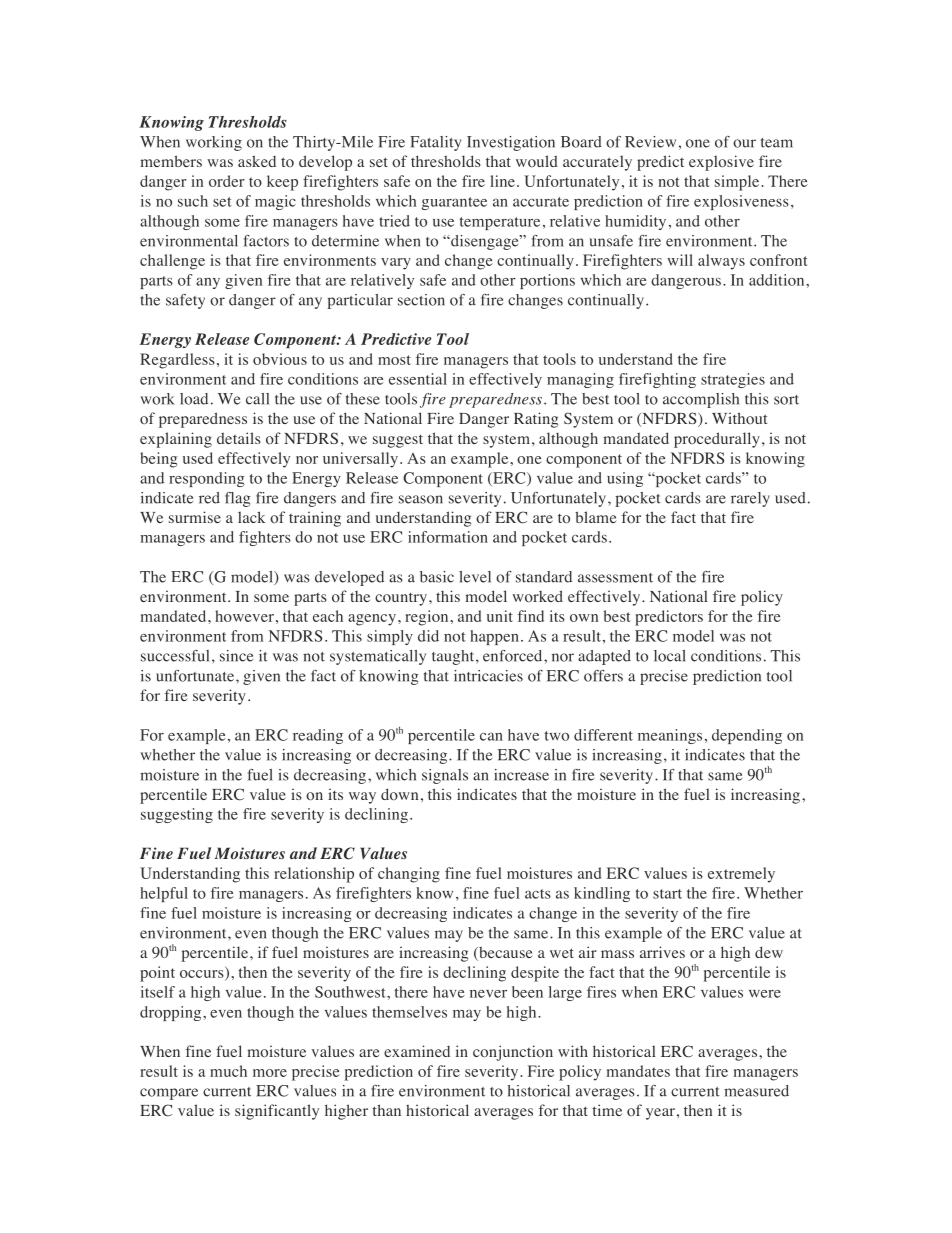 The width and height of the document is (952, 1233). What do you see at coordinates (750, 499) in the document?
I see `rarely` at bounding box center [750, 499].
